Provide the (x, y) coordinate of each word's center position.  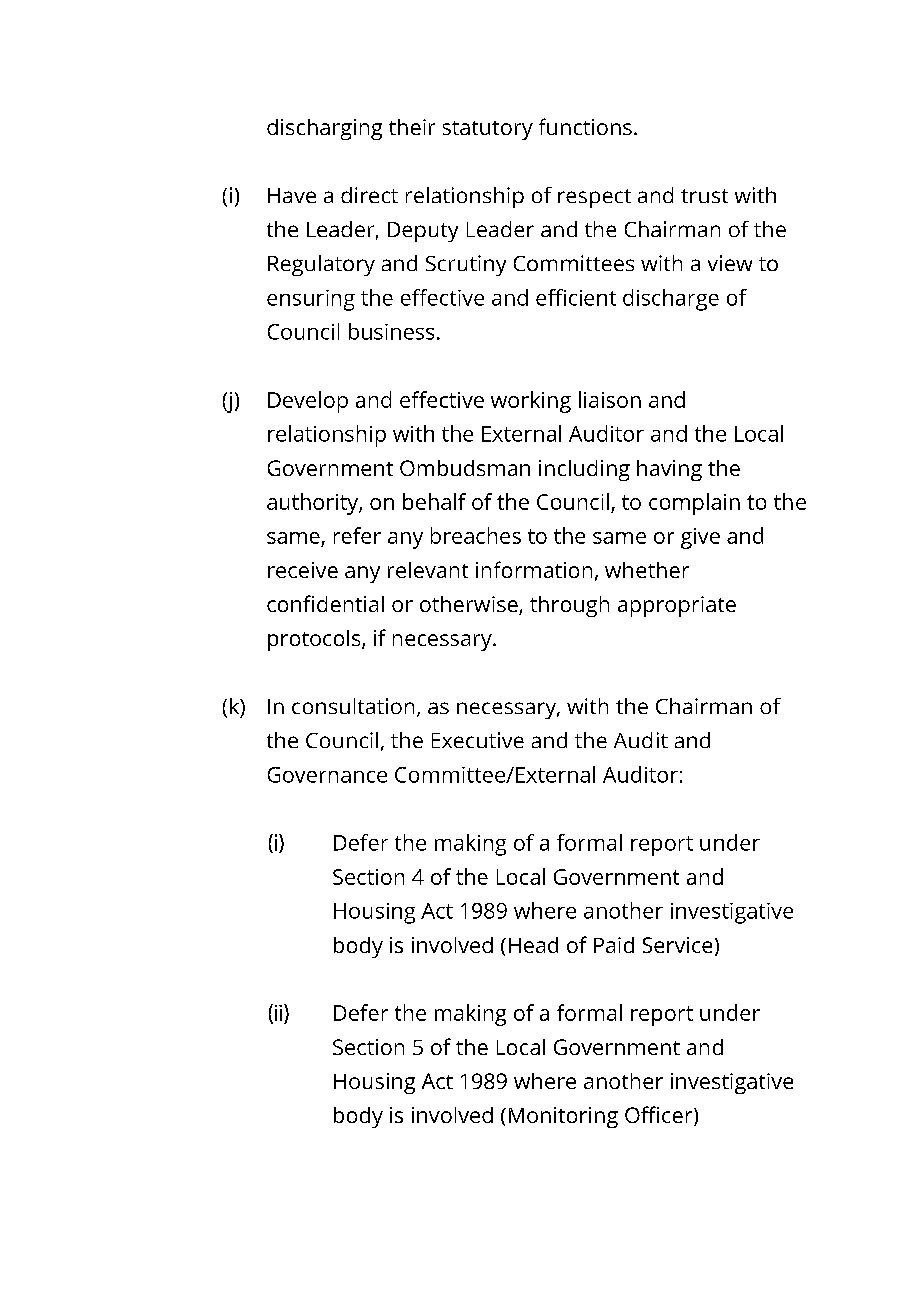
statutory (488, 130)
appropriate (677, 606)
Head (533, 945)
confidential (325, 603)
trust (704, 196)
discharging (324, 129)
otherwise (470, 605)
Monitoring (563, 1117)
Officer (660, 1116)
